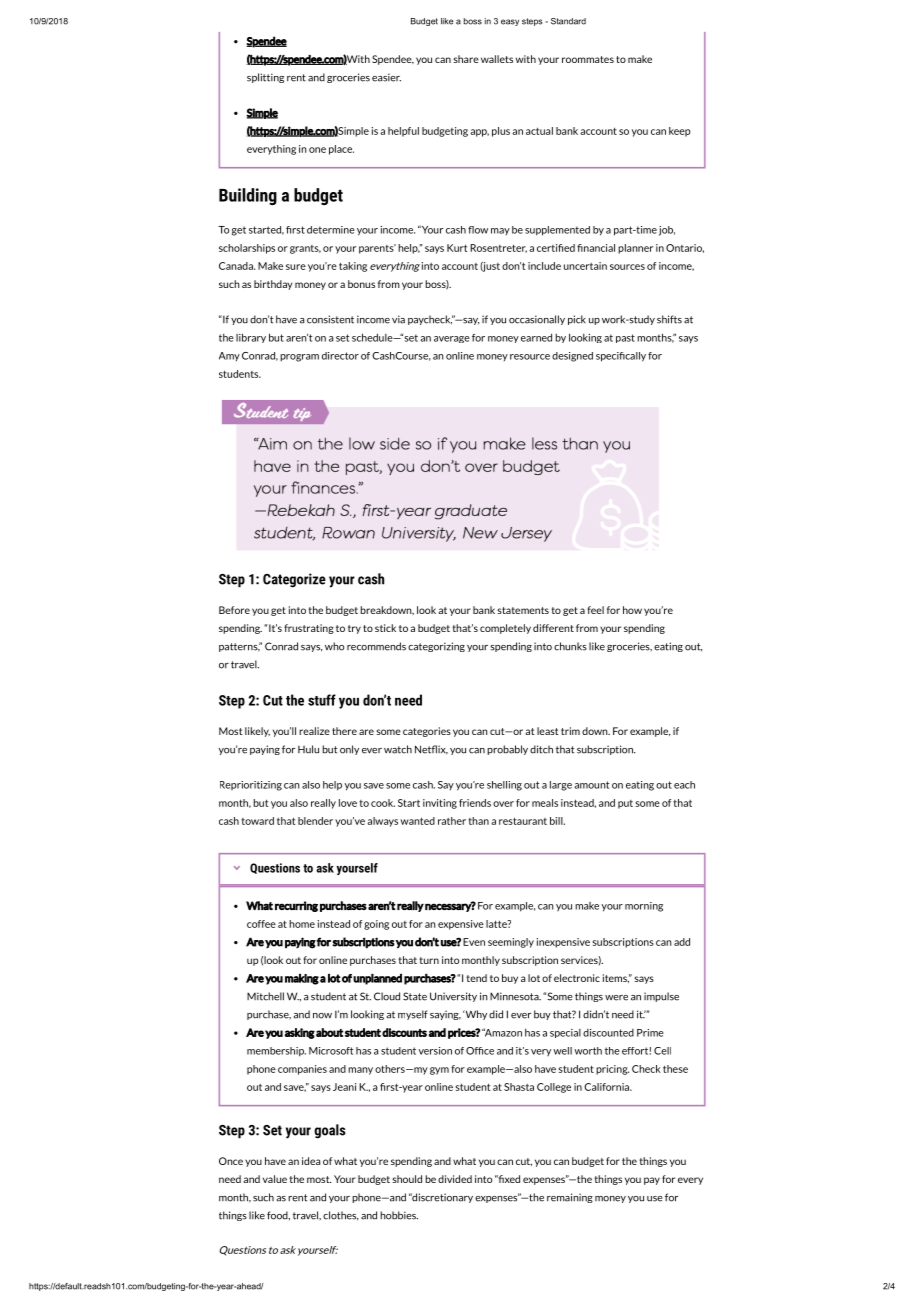 The height and width of the screenshot is (1308, 924). What do you see at coordinates (275, 1179) in the screenshot?
I see `value` at bounding box center [275, 1179].
